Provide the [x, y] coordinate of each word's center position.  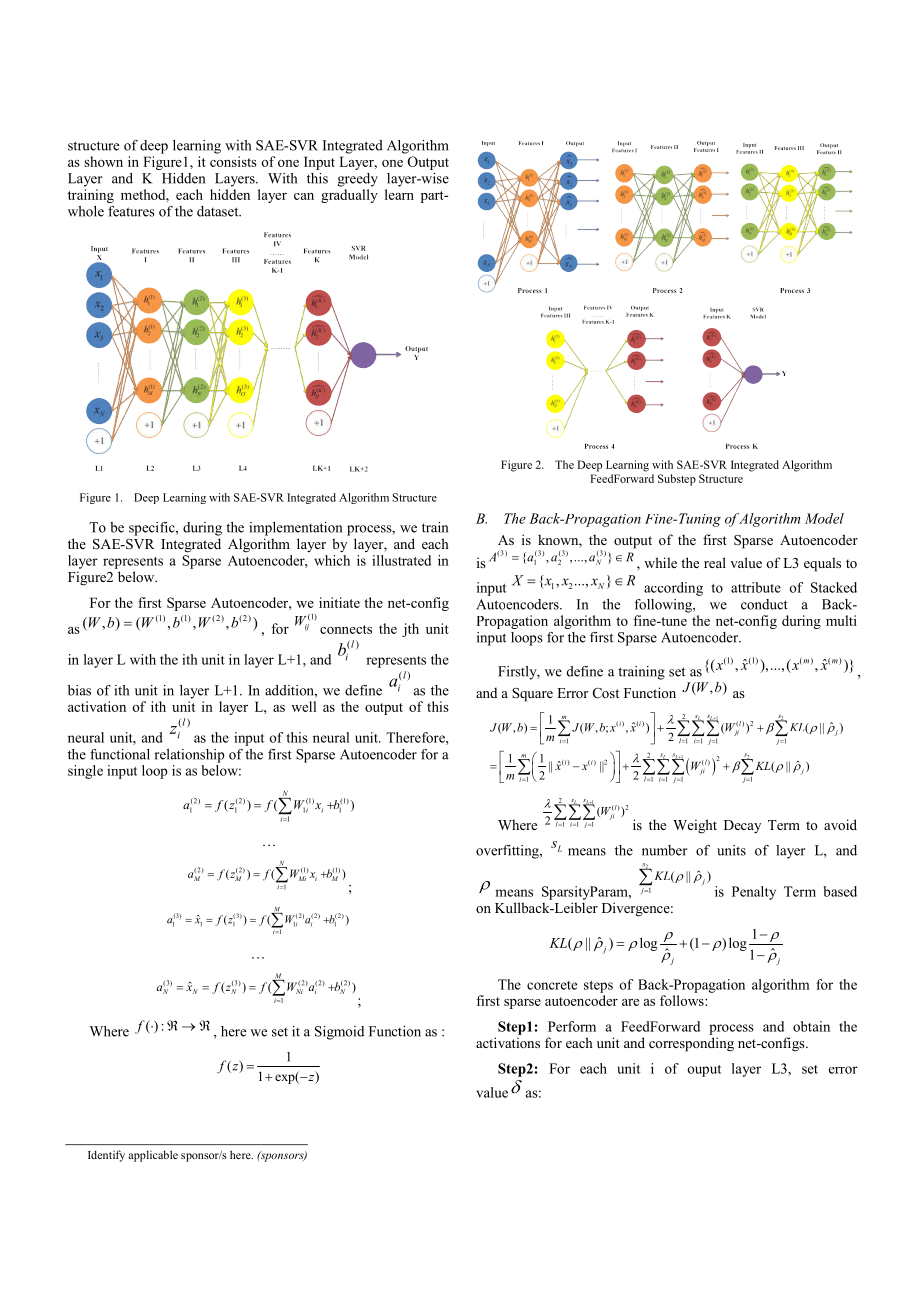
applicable [153, 1156]
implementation [295, 529]
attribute [756, 587]
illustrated [401, 560]
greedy [358, 180]
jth [410, 630]
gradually [349, 196]
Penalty [754, 893]
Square [532, 695]
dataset [219, 211]
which [332, 560]
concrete [552, 985]
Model [824, 518]
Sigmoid [339, 1033]
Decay [742, 826]
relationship [189, 756]
